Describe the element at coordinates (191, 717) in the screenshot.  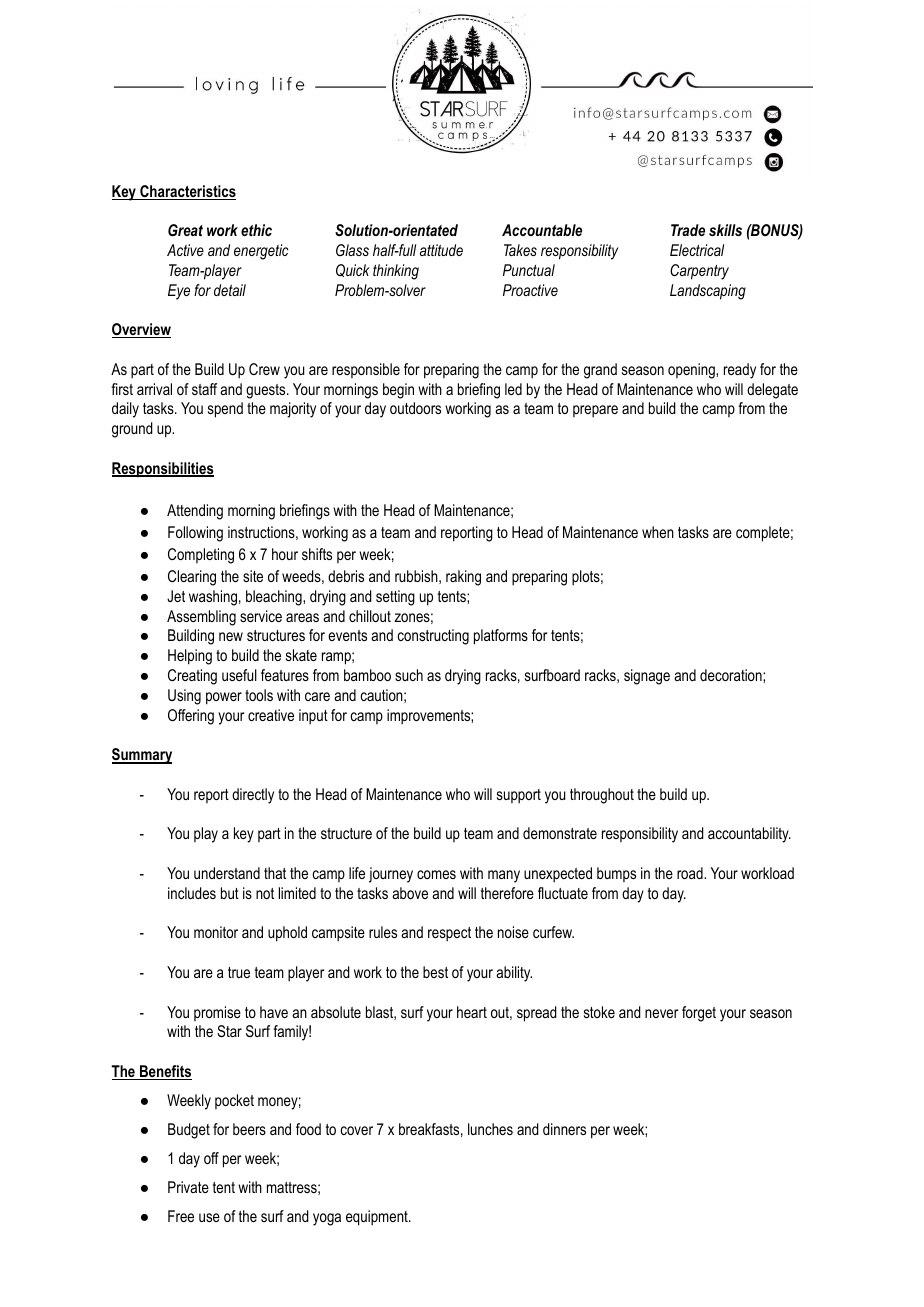
I see `Offering` at that location.
